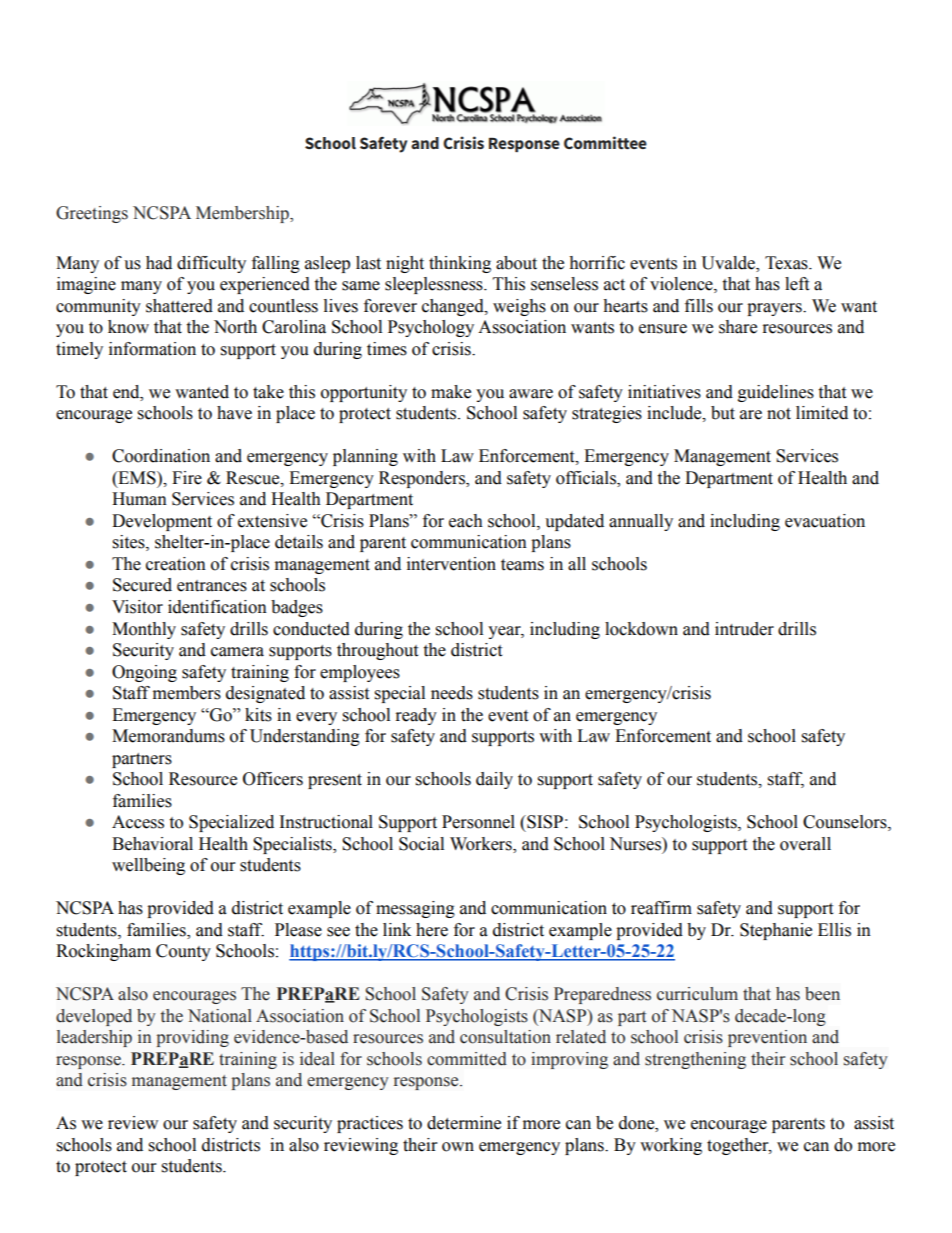 Image resolution: width=952 pixels, height=1233 pixels. Describe the element at coordinates (192, 1038) in the screenshot. I see `providing` at that location.
